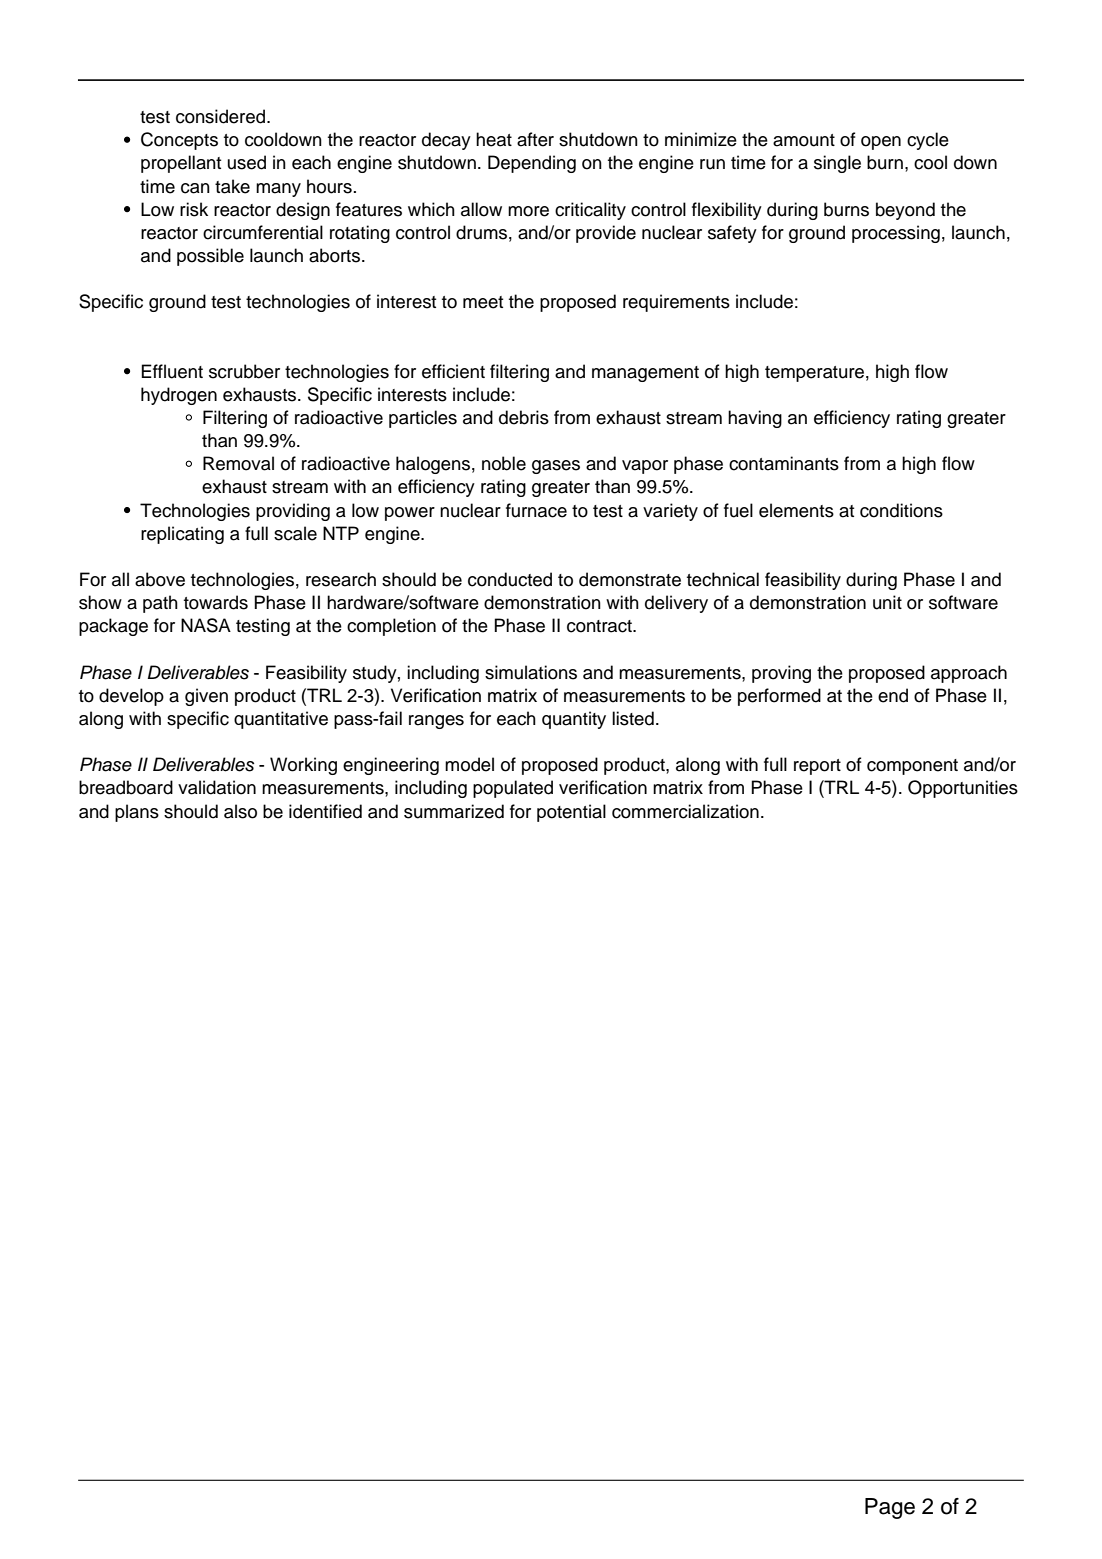 This screenshot has height=1559, width=1102. I want to click on commercialization, so click(685, 811).
